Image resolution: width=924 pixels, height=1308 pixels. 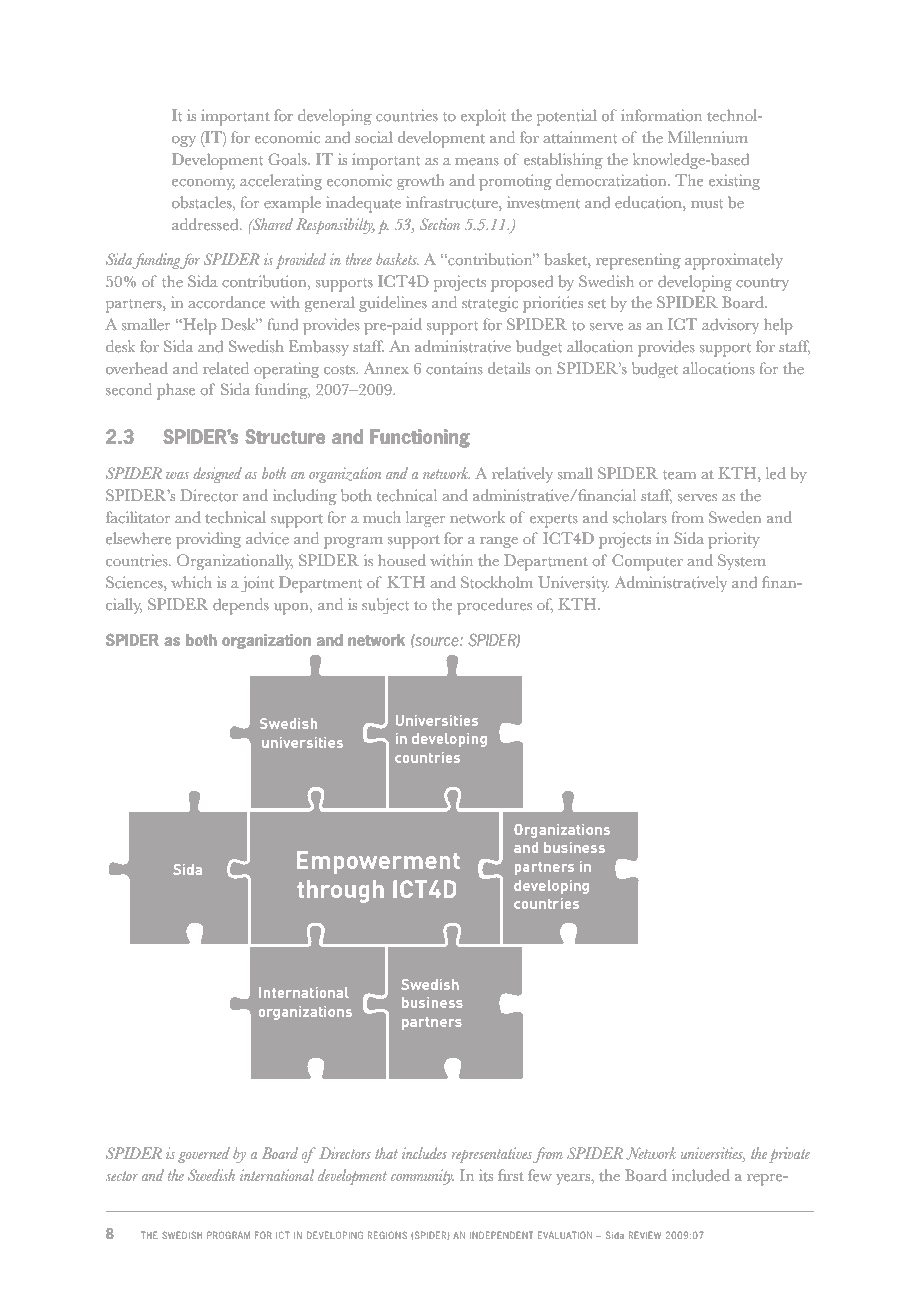 I want to click on included, so click(x=701, y=1175).
